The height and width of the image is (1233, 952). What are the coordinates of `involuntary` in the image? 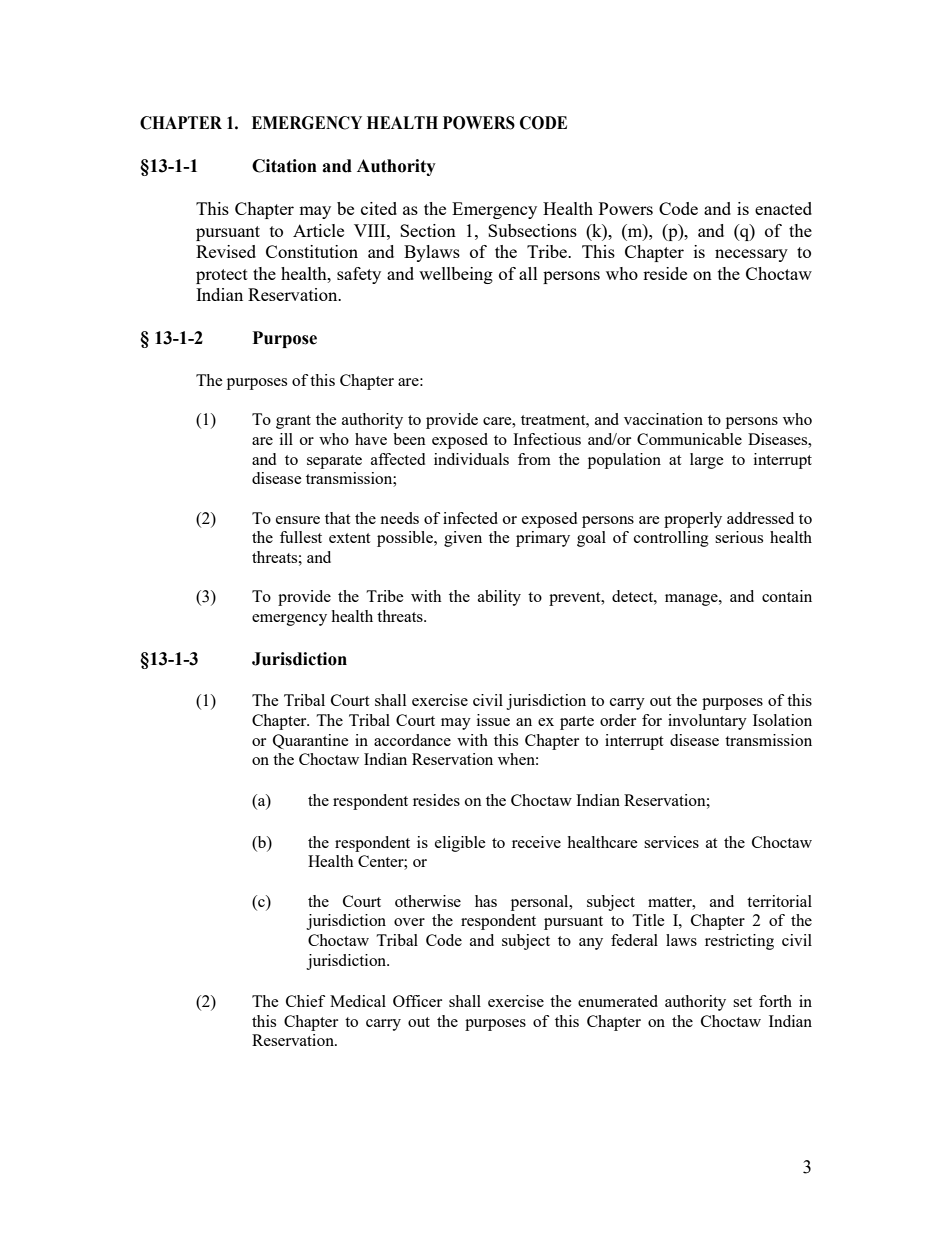 It's located at (707, 722).
